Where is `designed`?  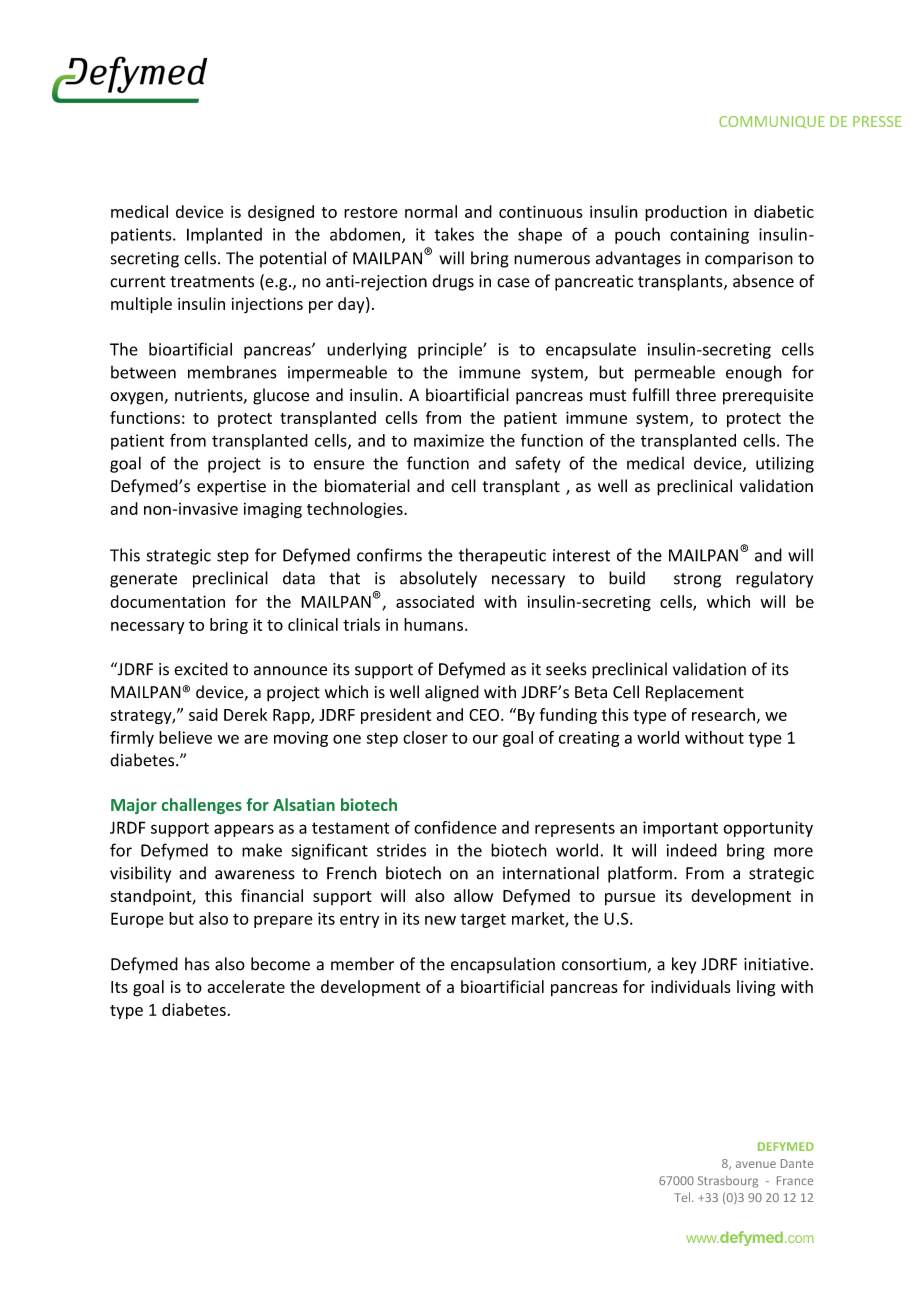 designed is located at coordinates (281, 213).
